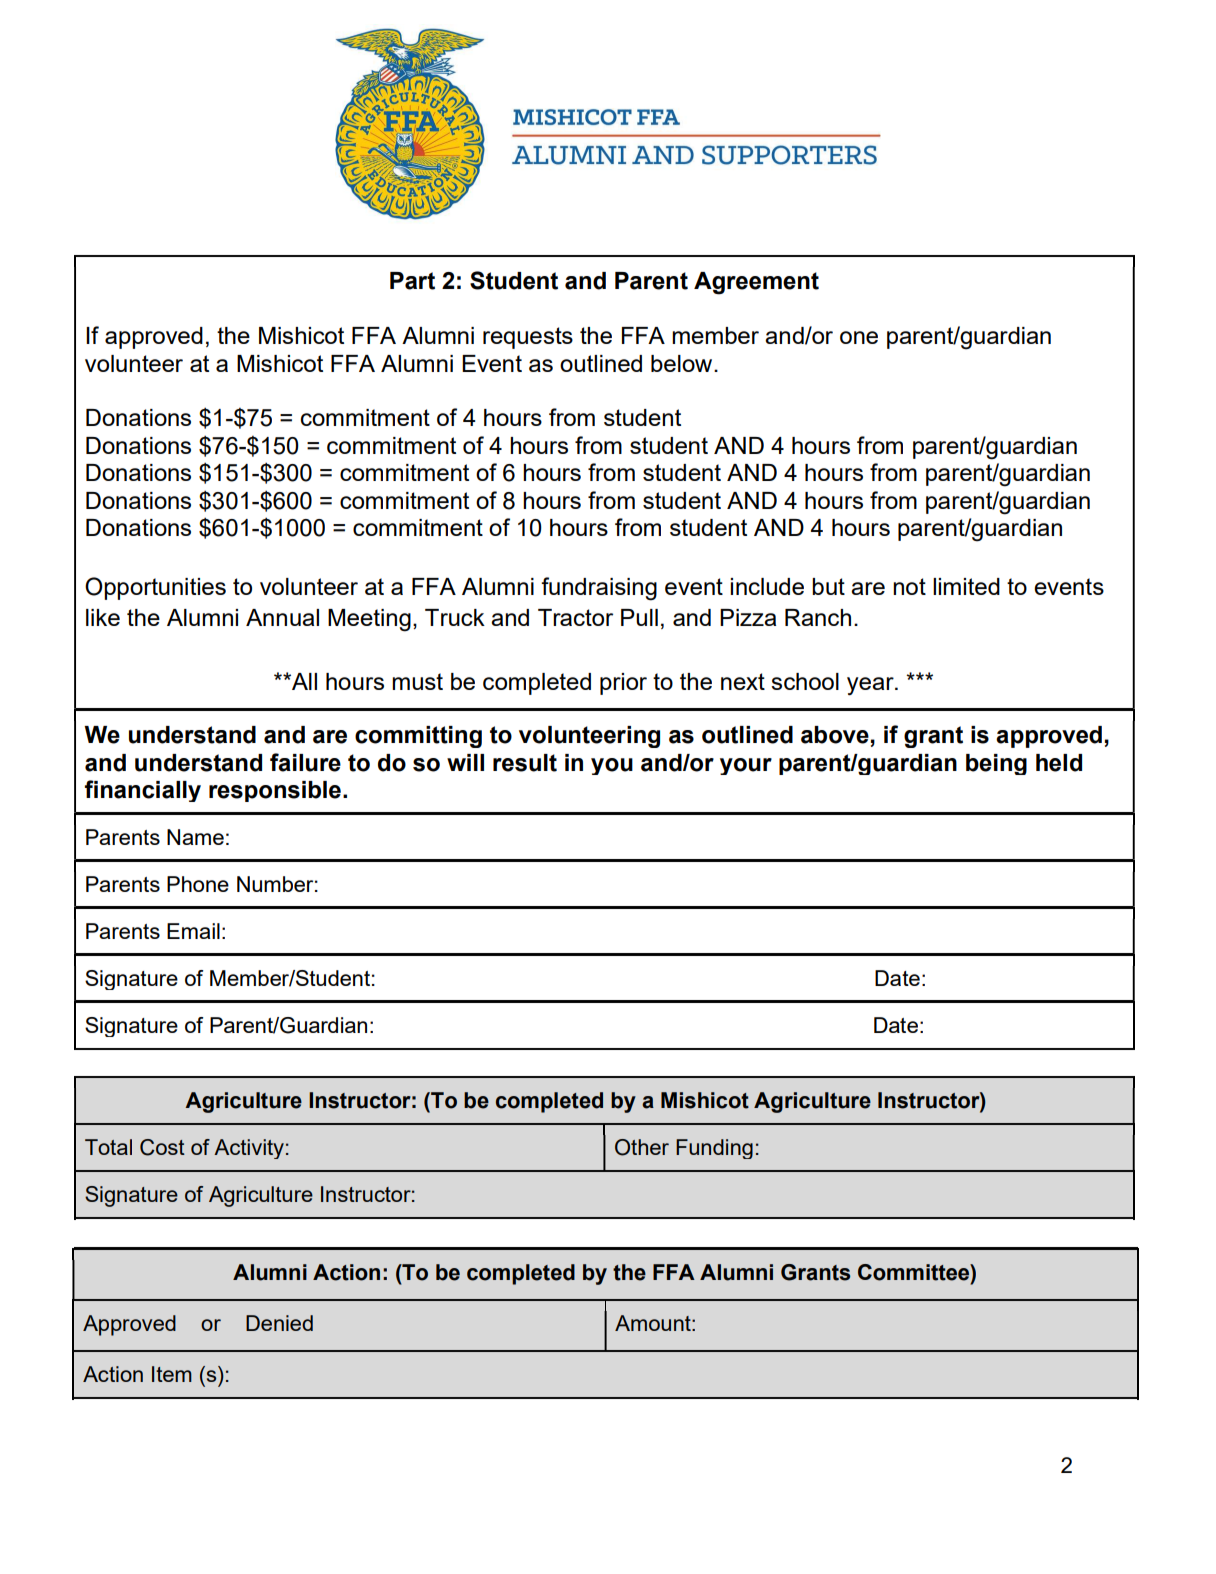 This screenshot has height=1574, width=1216. I want to click on Email, so click(193, 931).
